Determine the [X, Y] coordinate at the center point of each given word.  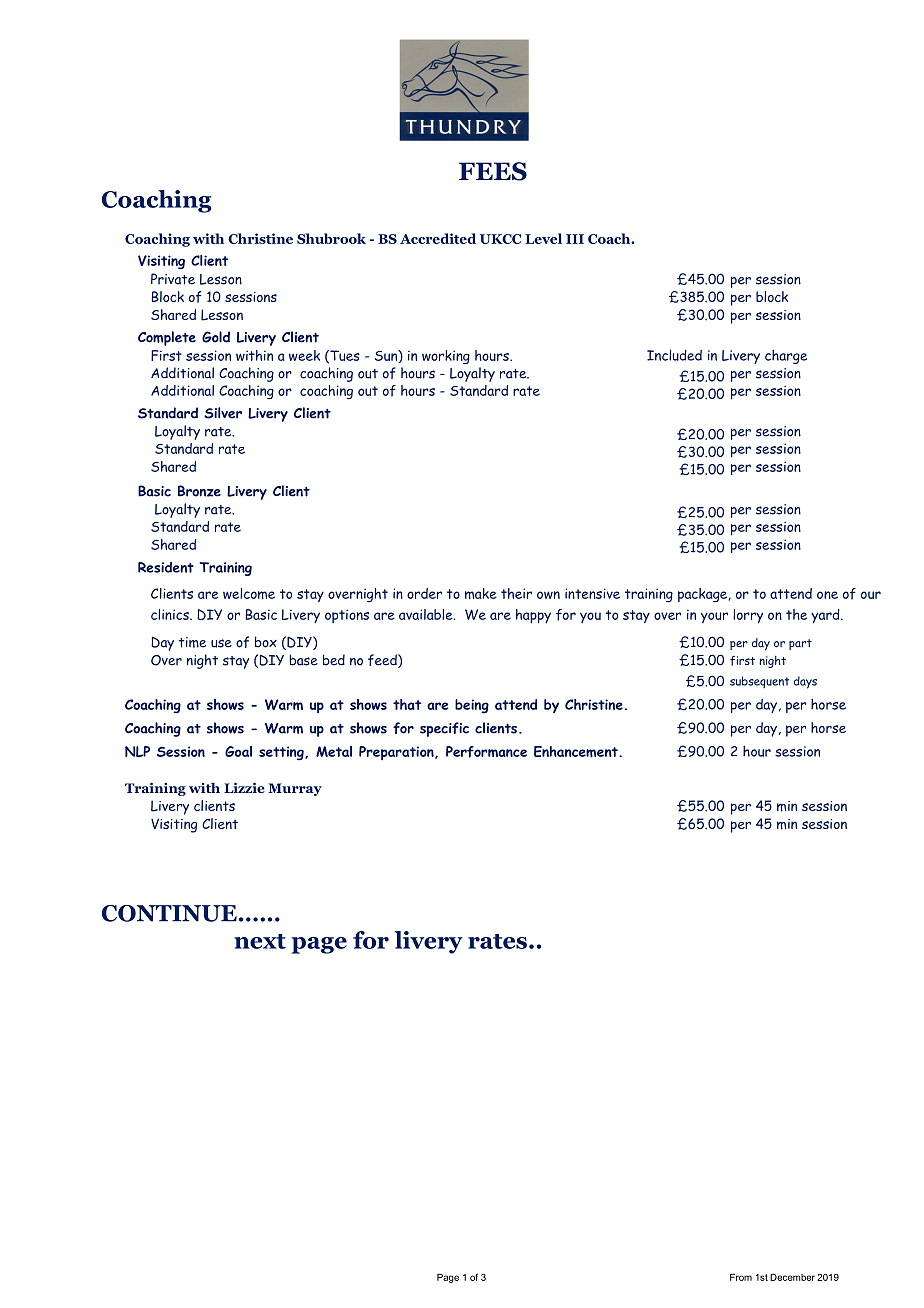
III [575, 239]
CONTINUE [169, 913]
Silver [223, 413]
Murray [295, 789]
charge [786, 356]
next [260, 941]
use [221, 643]
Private [173, 279]
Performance [486, 752]
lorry [748, 616]
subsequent [759, 682]
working [446, 357]
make [481, 593]
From [741, 1277]
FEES [493, 171]
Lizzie [244, 787]
